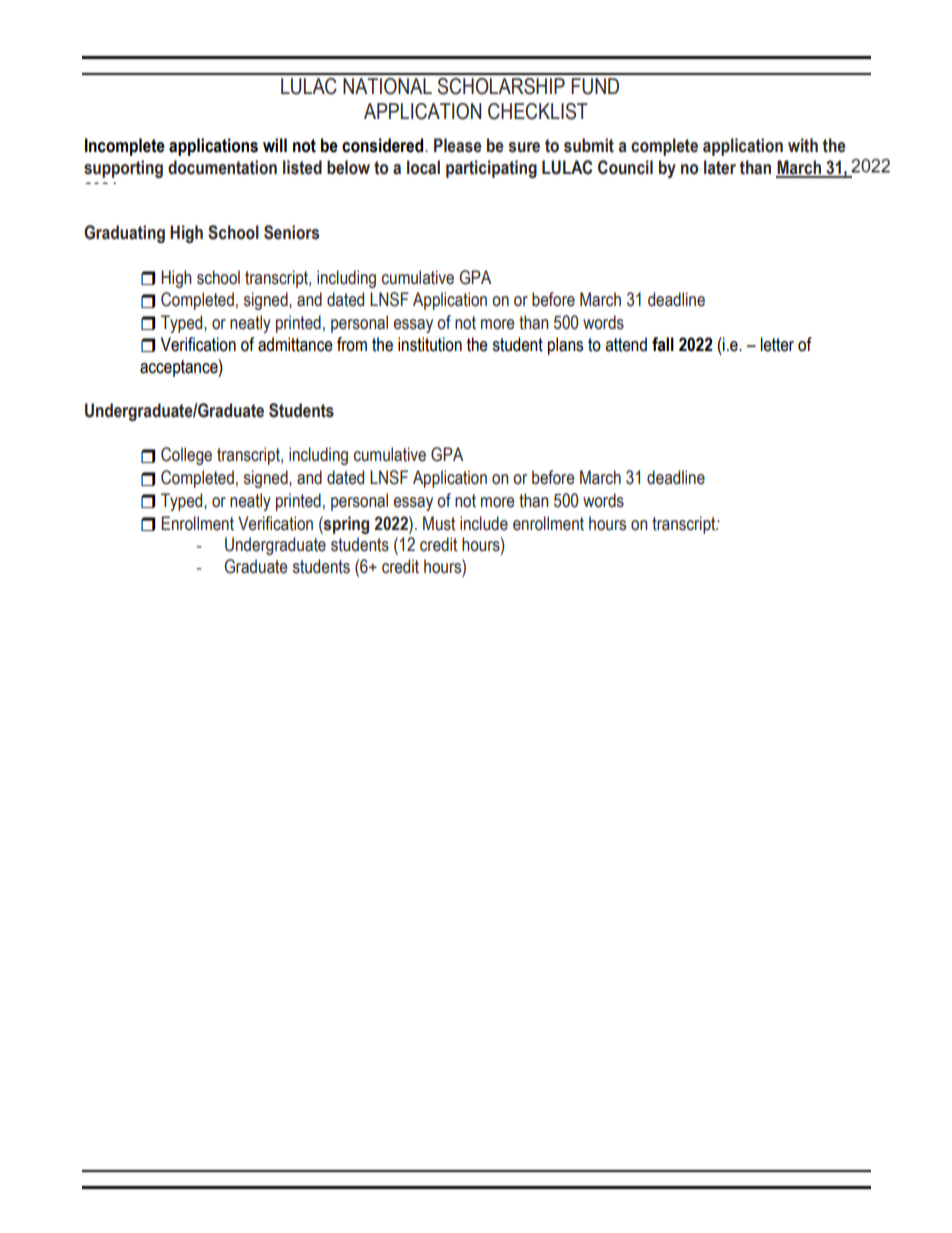 This screenshot has width=952, height=1233. I want to click on will, so click(275, 145).
